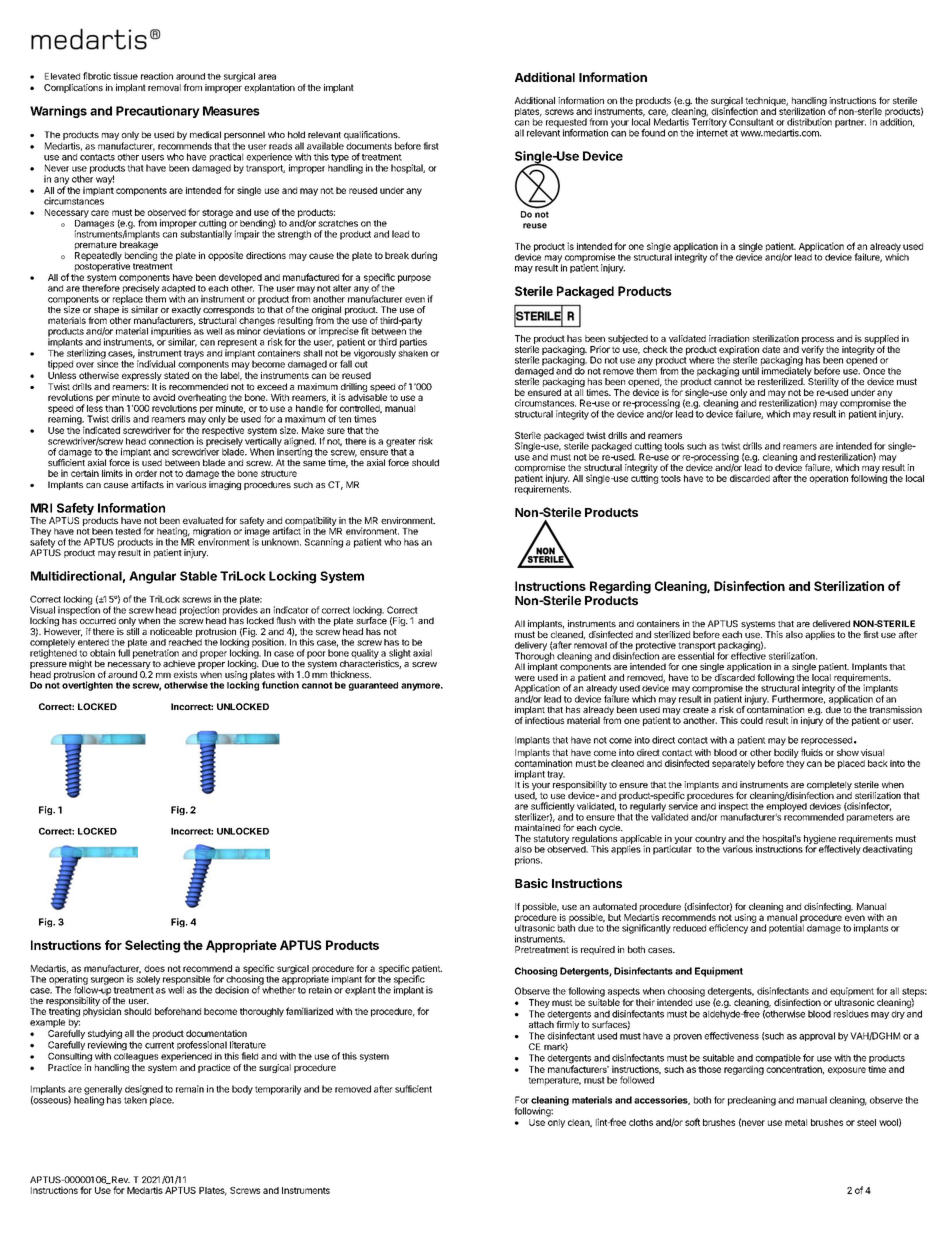 Image resolution: width=952 pixels, height=1233 pixels. What do you see at coordinates (372, 135) in the image?
I see `qualifications` at bounding box center [372, 135].
